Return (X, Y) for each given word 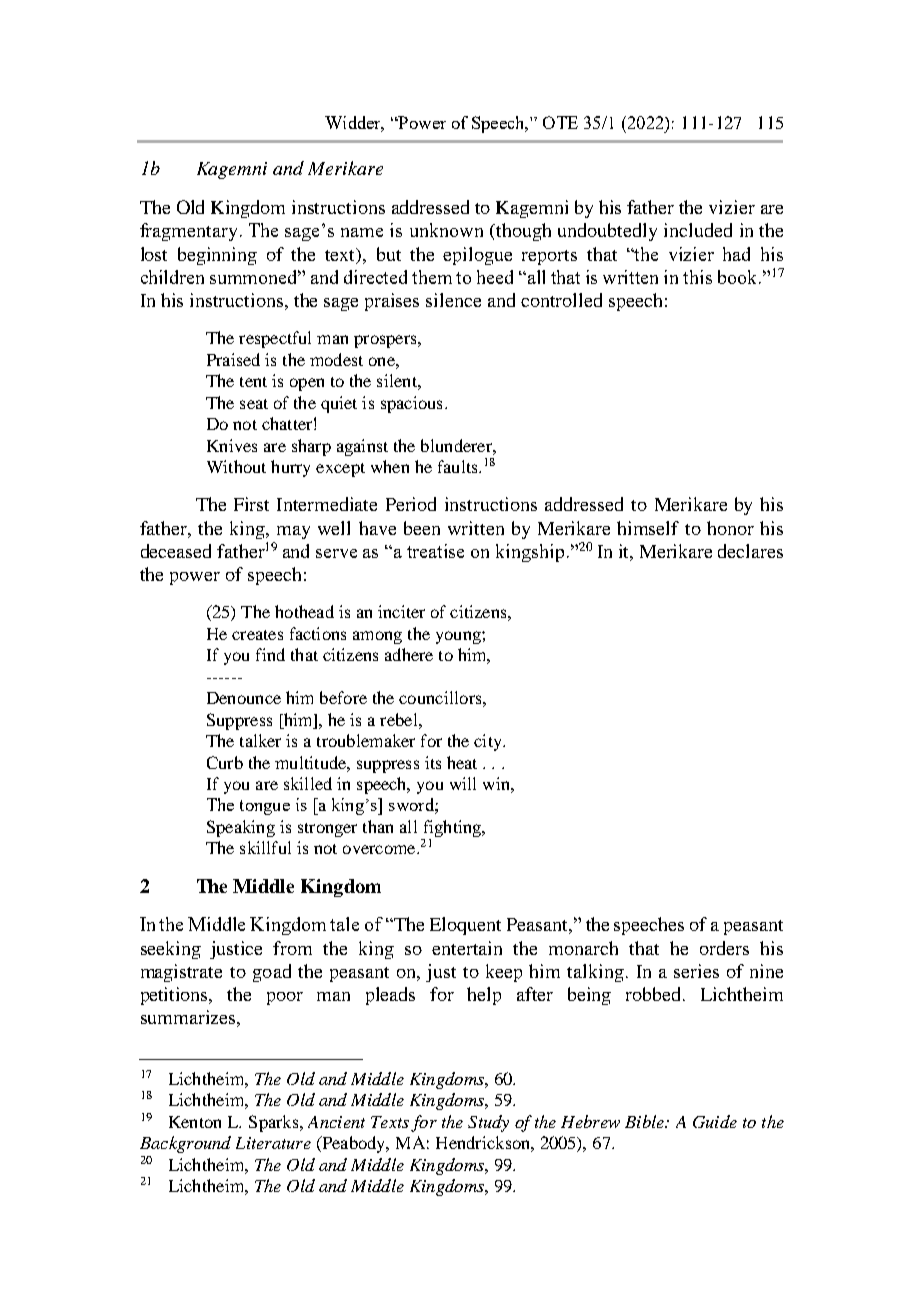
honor (730, 528)
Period (411, 504)
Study (488, 1123)
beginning (217, 256)
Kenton (195, 1122)
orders (724, 948)
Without (236, 466)
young (459, 637)
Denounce (244, 698)
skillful (265, 847)
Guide (715, 1121)
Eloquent (465, 926)
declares (750, 551)
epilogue (477, 256)
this (697, 277)
